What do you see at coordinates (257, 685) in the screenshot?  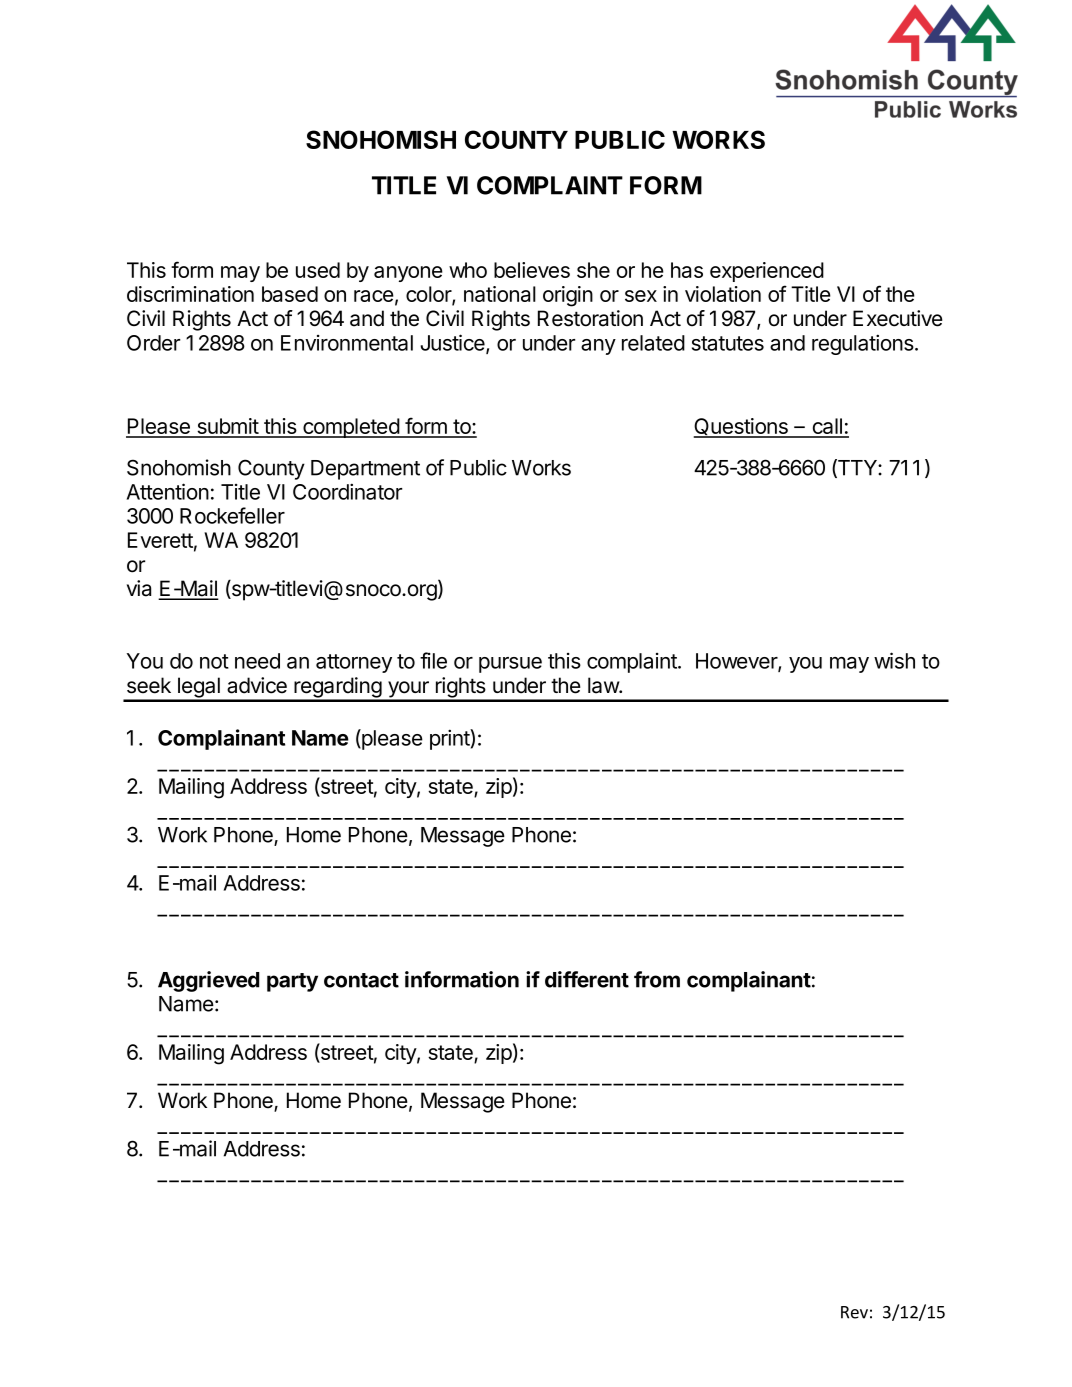 I see `advice` at bounding box center [257, 685].
